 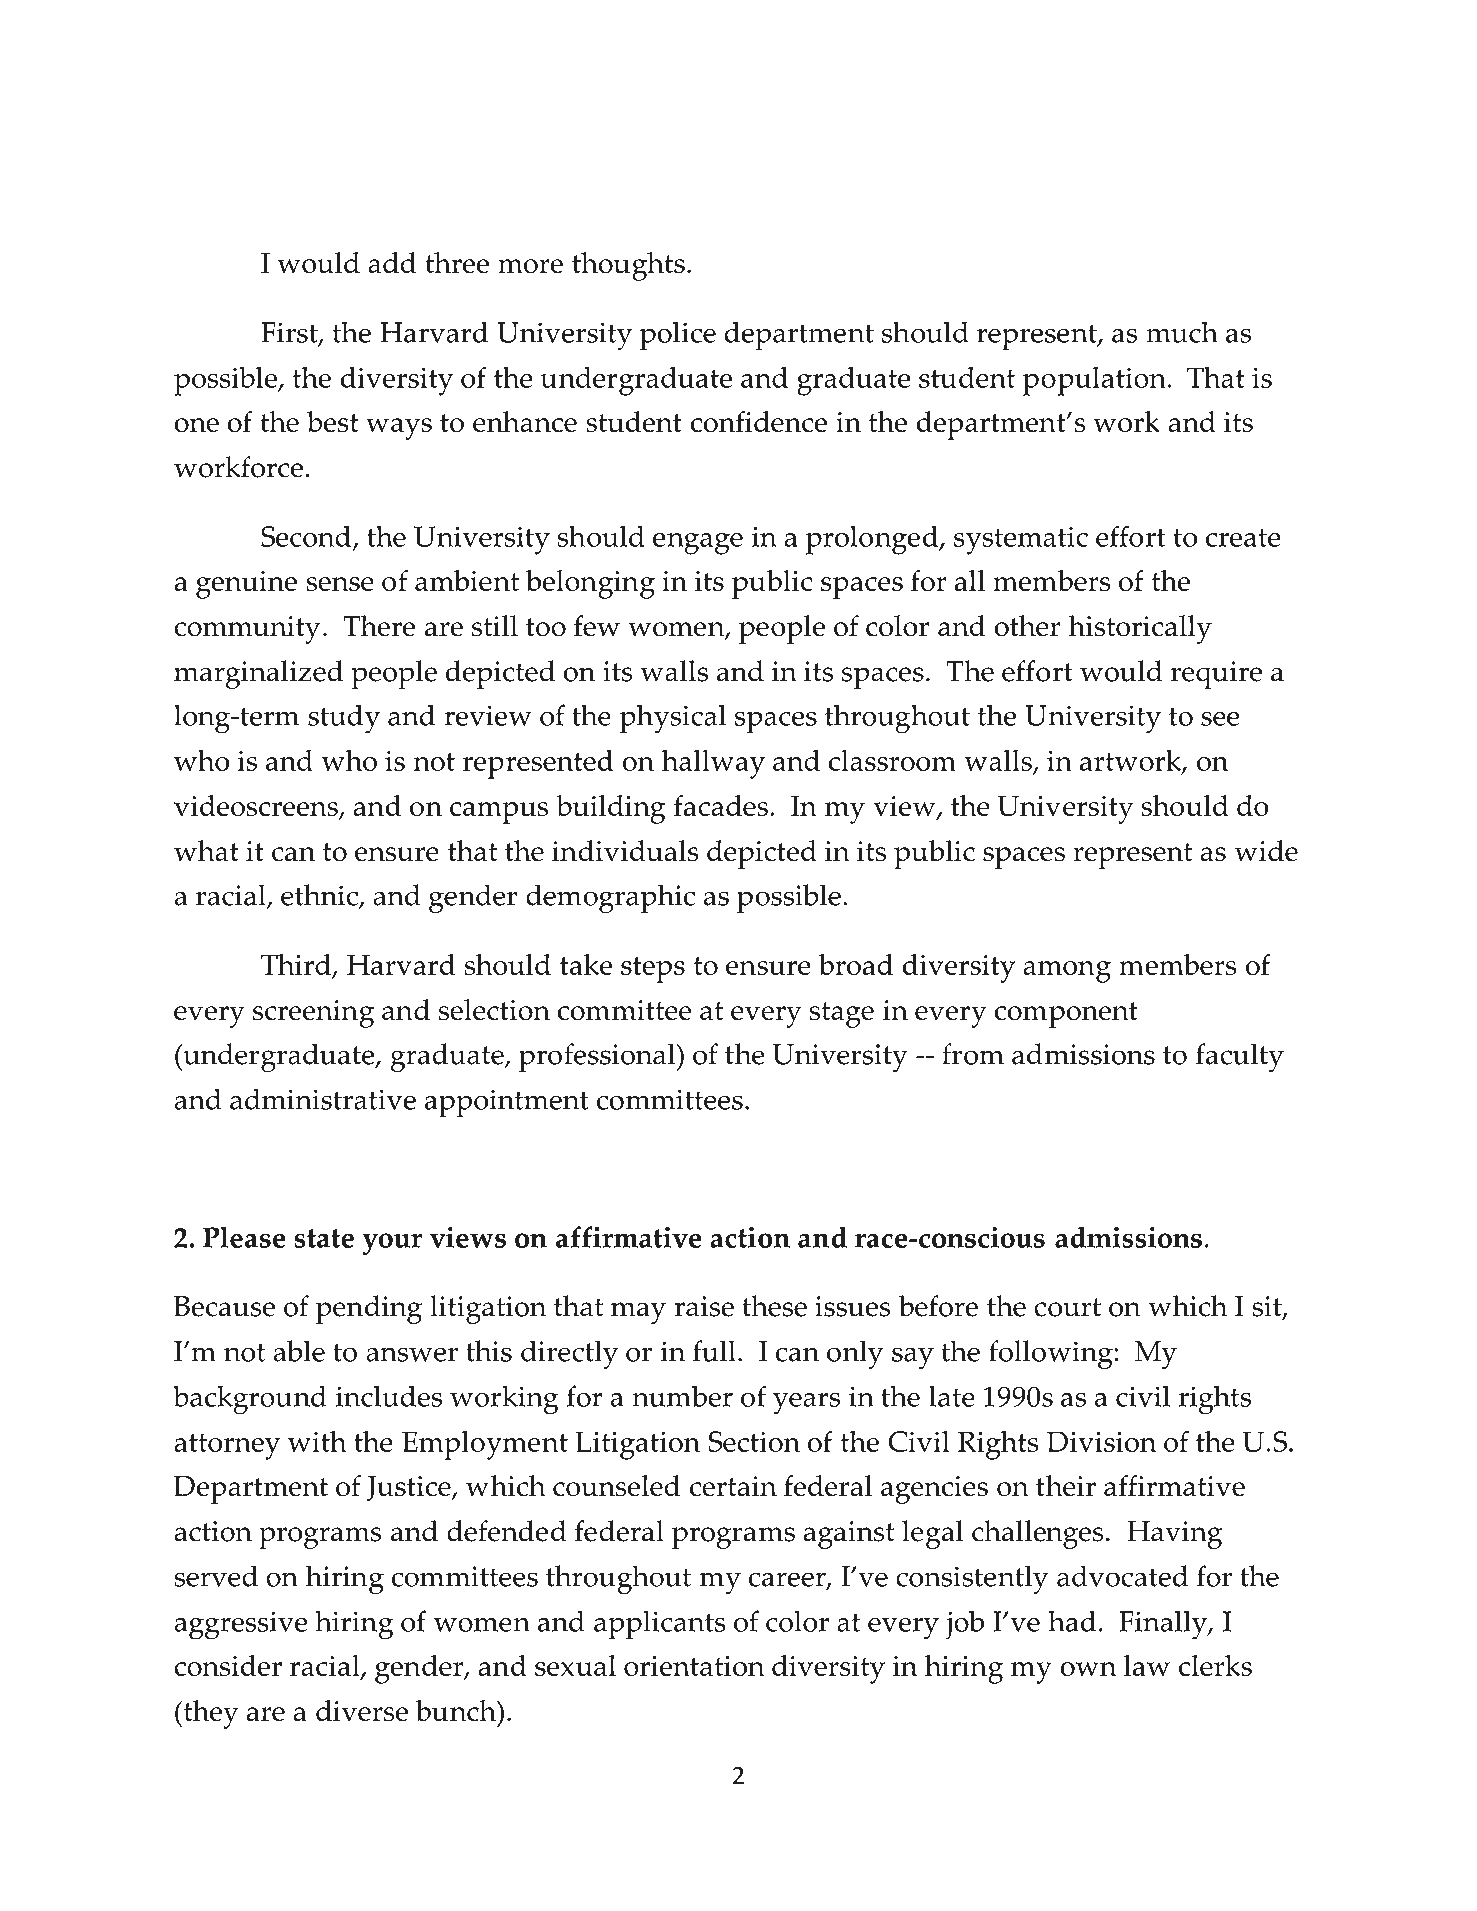 What do you see at coordinates (362, 1711) in the screenshot?
I see `diverse` at bounding box center [362, 1711].
